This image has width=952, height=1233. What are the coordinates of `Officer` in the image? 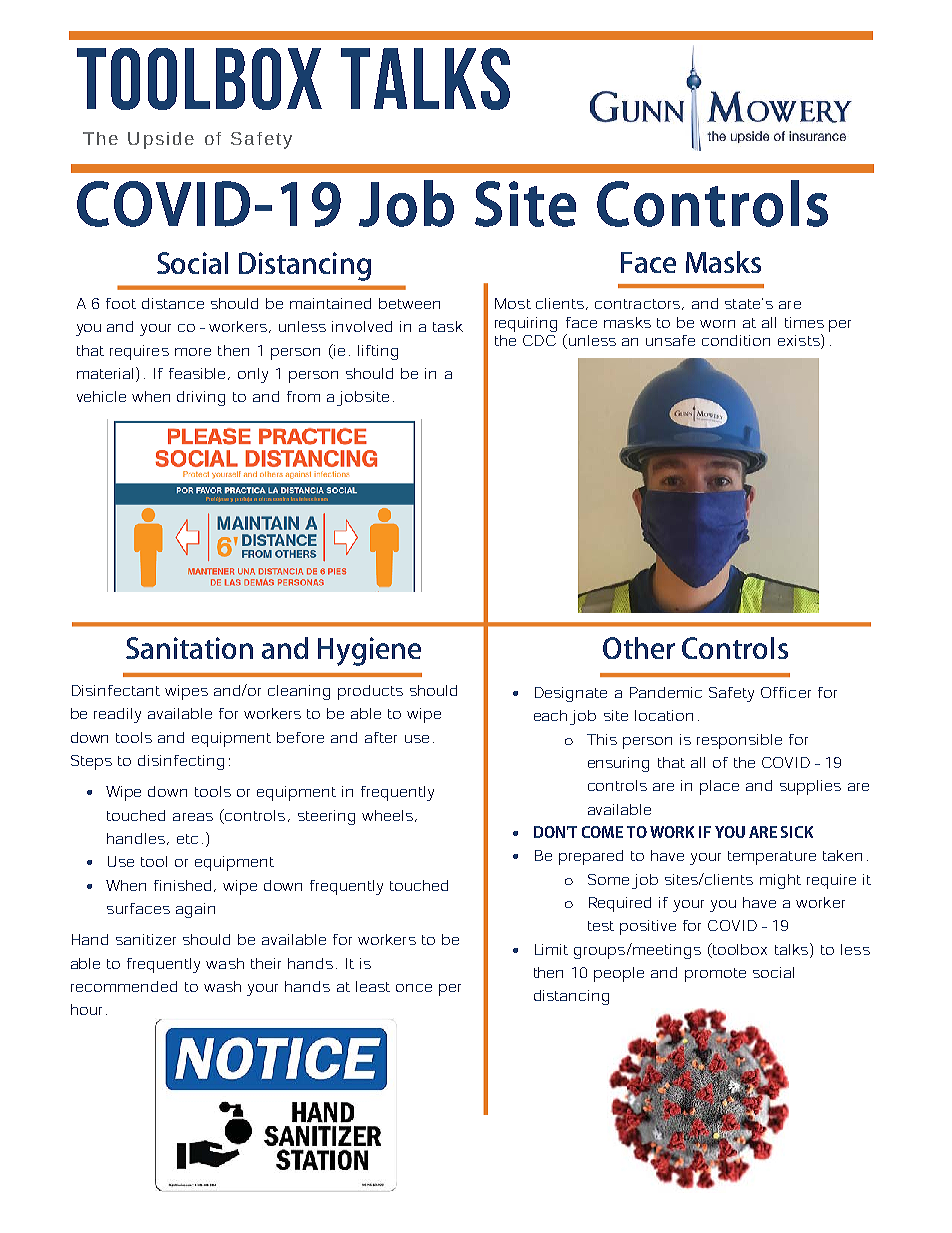 It's located at (786, 692).
